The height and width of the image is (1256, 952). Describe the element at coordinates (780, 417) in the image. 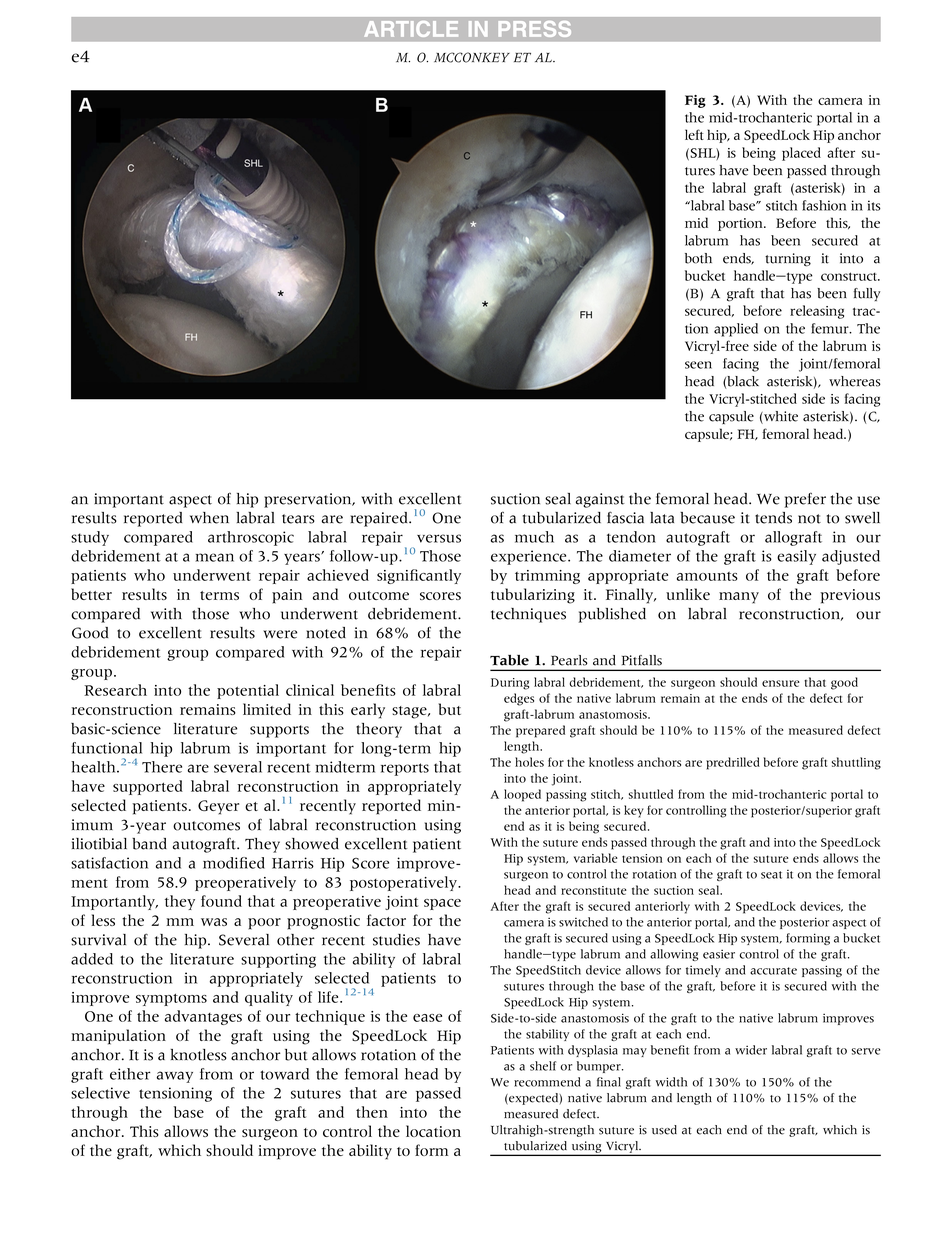

I see `white` at that location.
